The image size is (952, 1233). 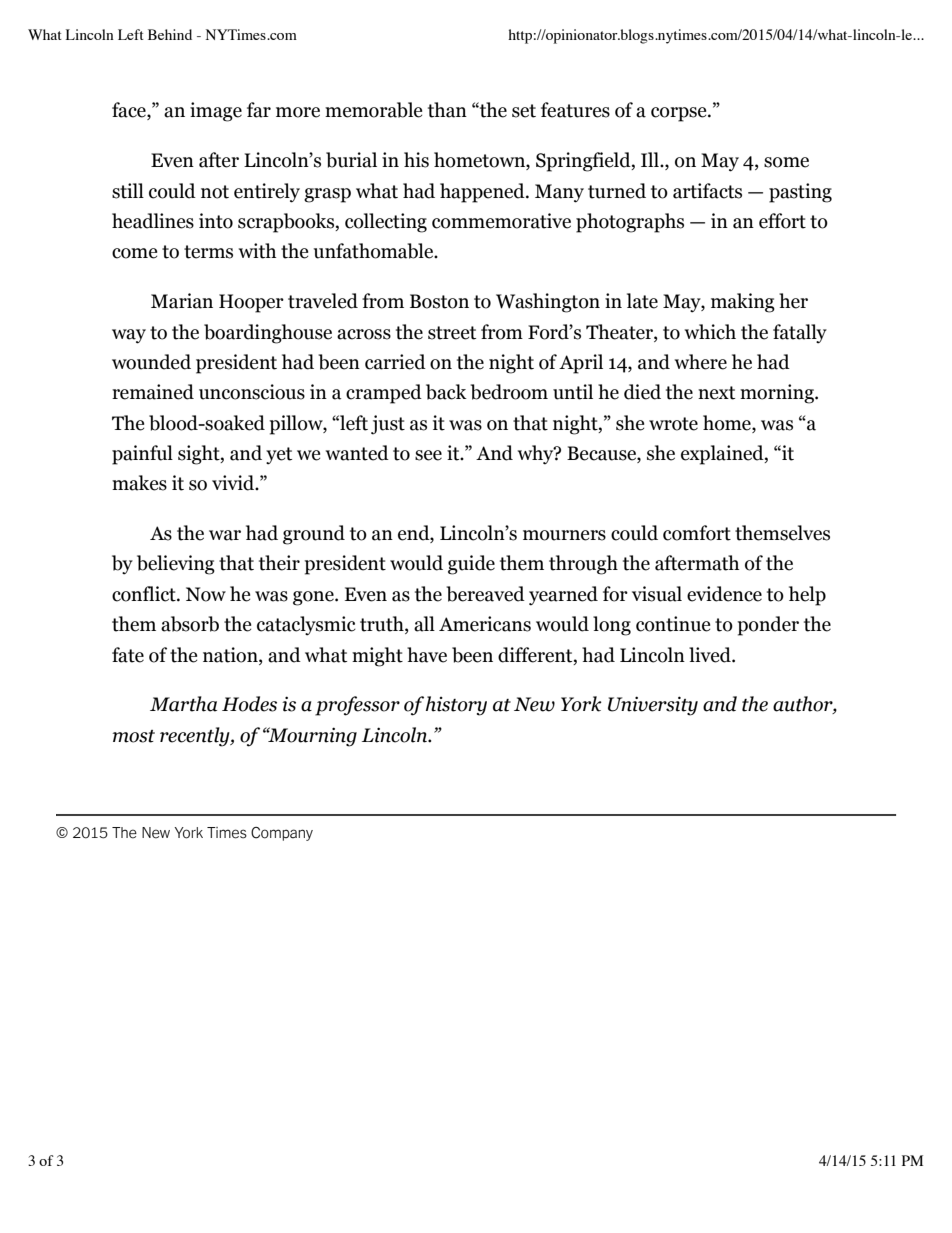 I want to click on Boston, so click(x=439, y=301).
